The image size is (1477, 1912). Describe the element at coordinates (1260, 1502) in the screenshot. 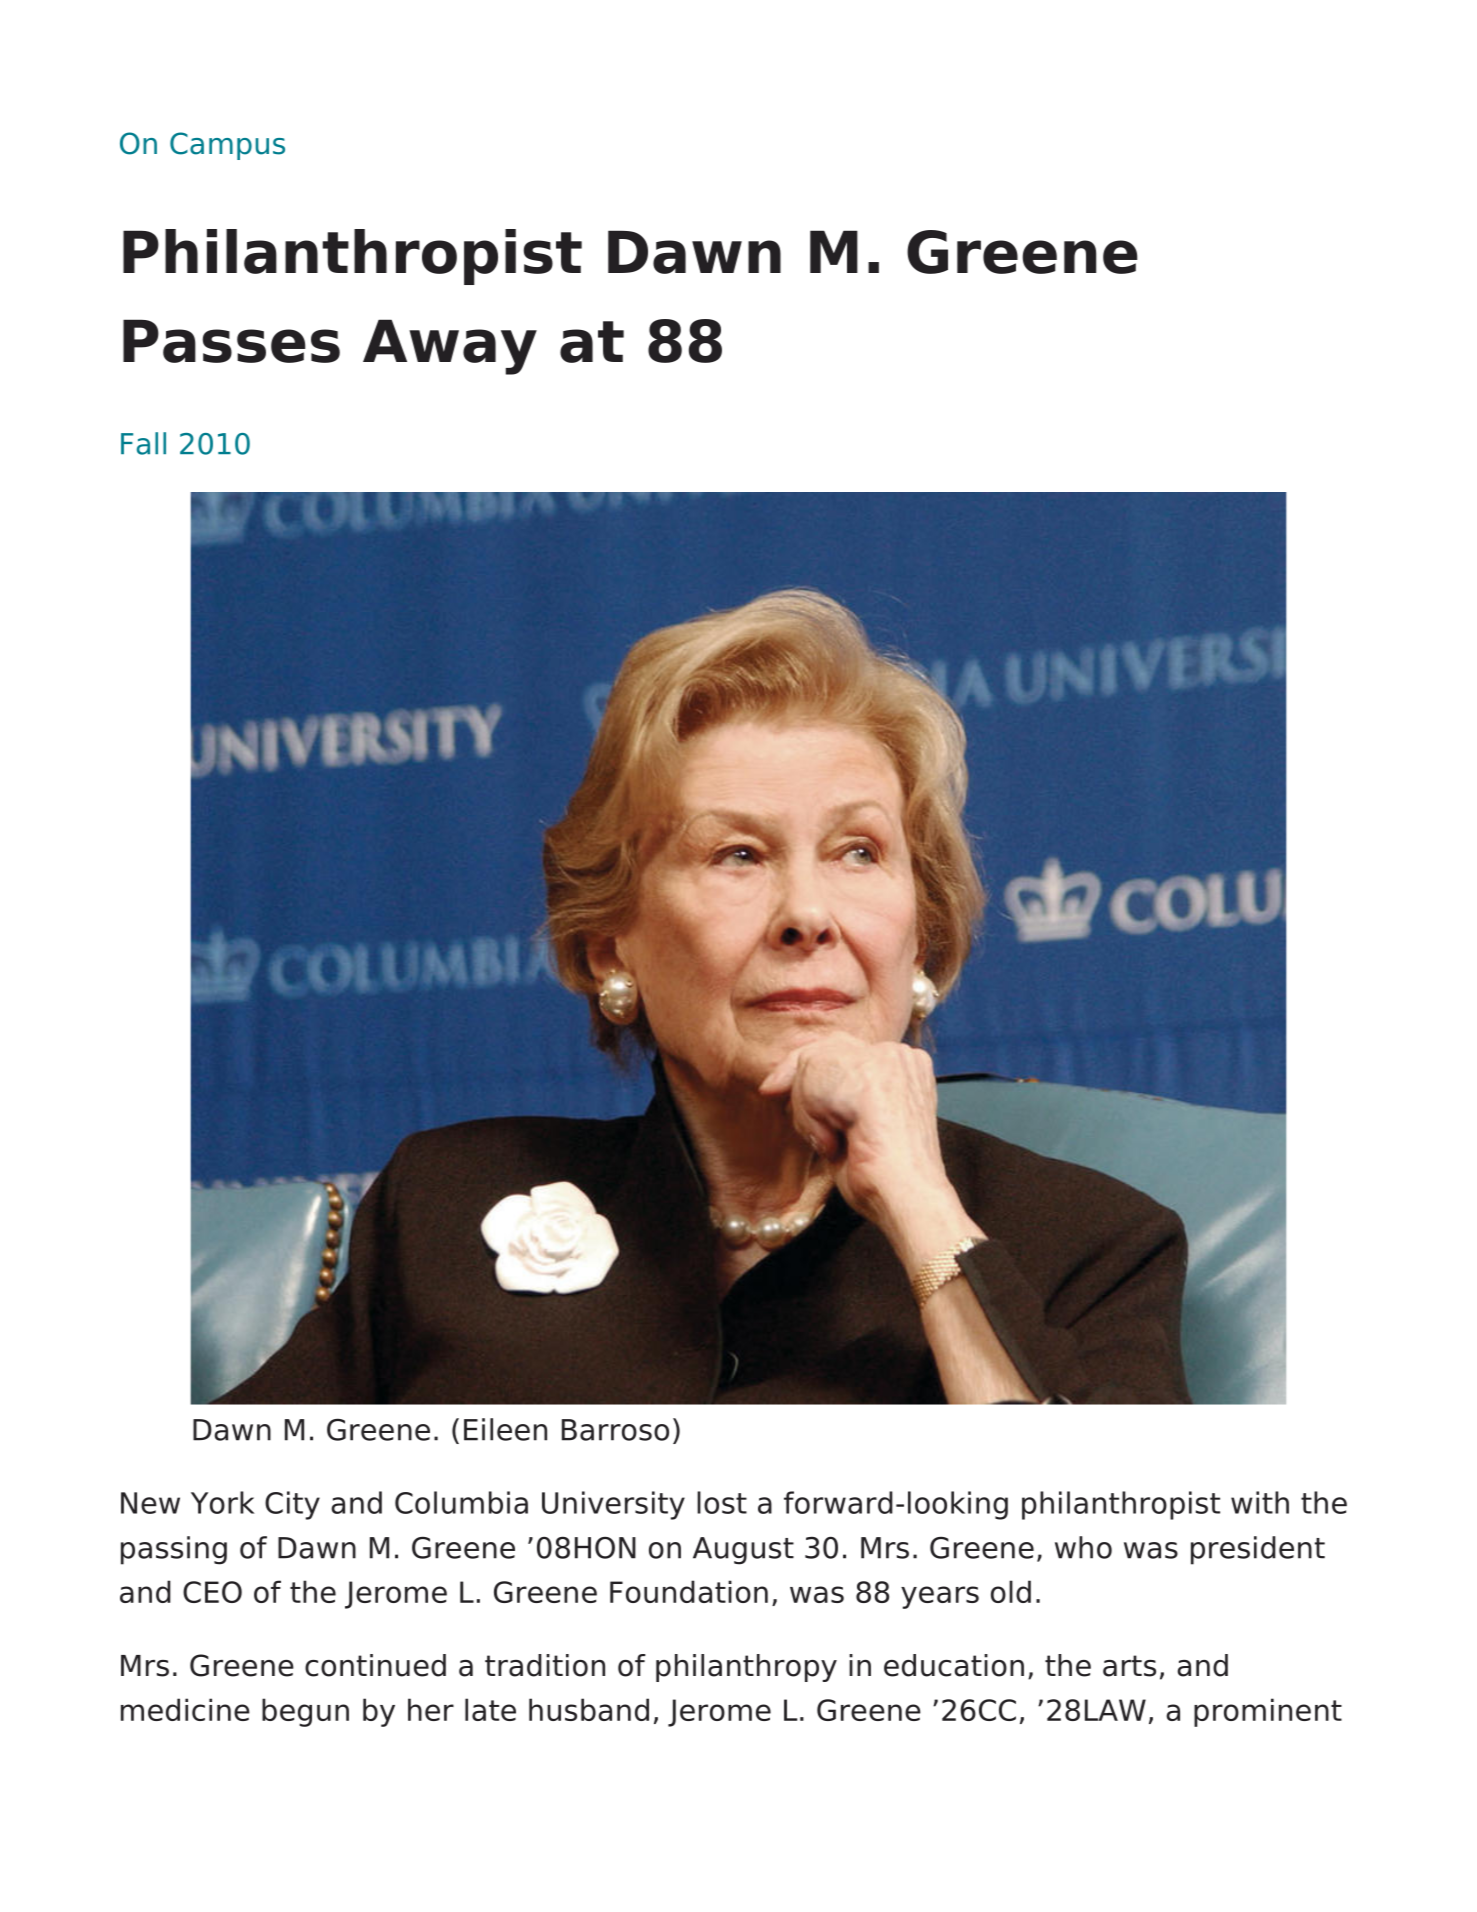

I see `with` at that location.
